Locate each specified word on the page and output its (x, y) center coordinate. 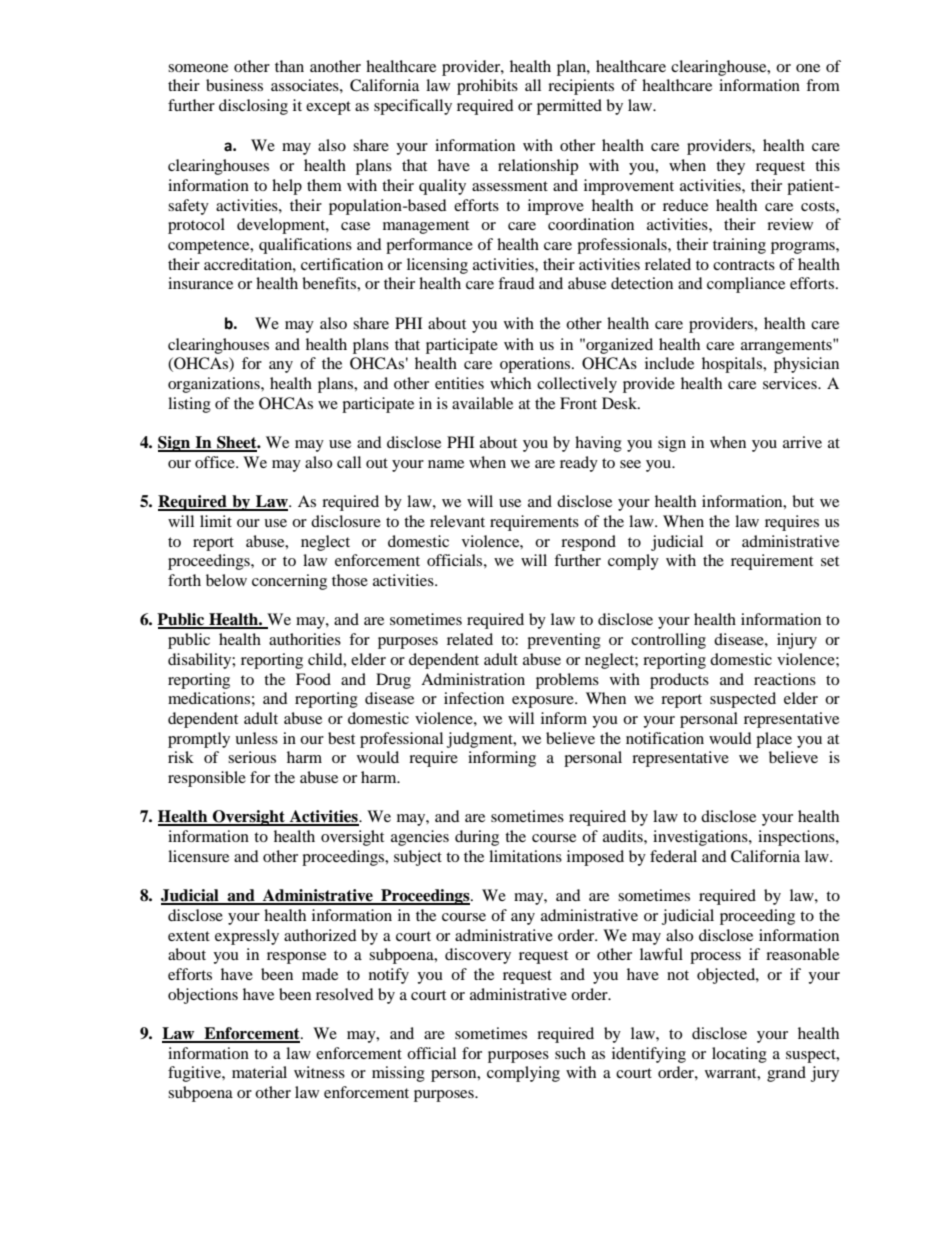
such (570, 1053)
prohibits (487, 87)
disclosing (253, 107)
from (823, 85)
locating (739, 1055)
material (259, 1072)
